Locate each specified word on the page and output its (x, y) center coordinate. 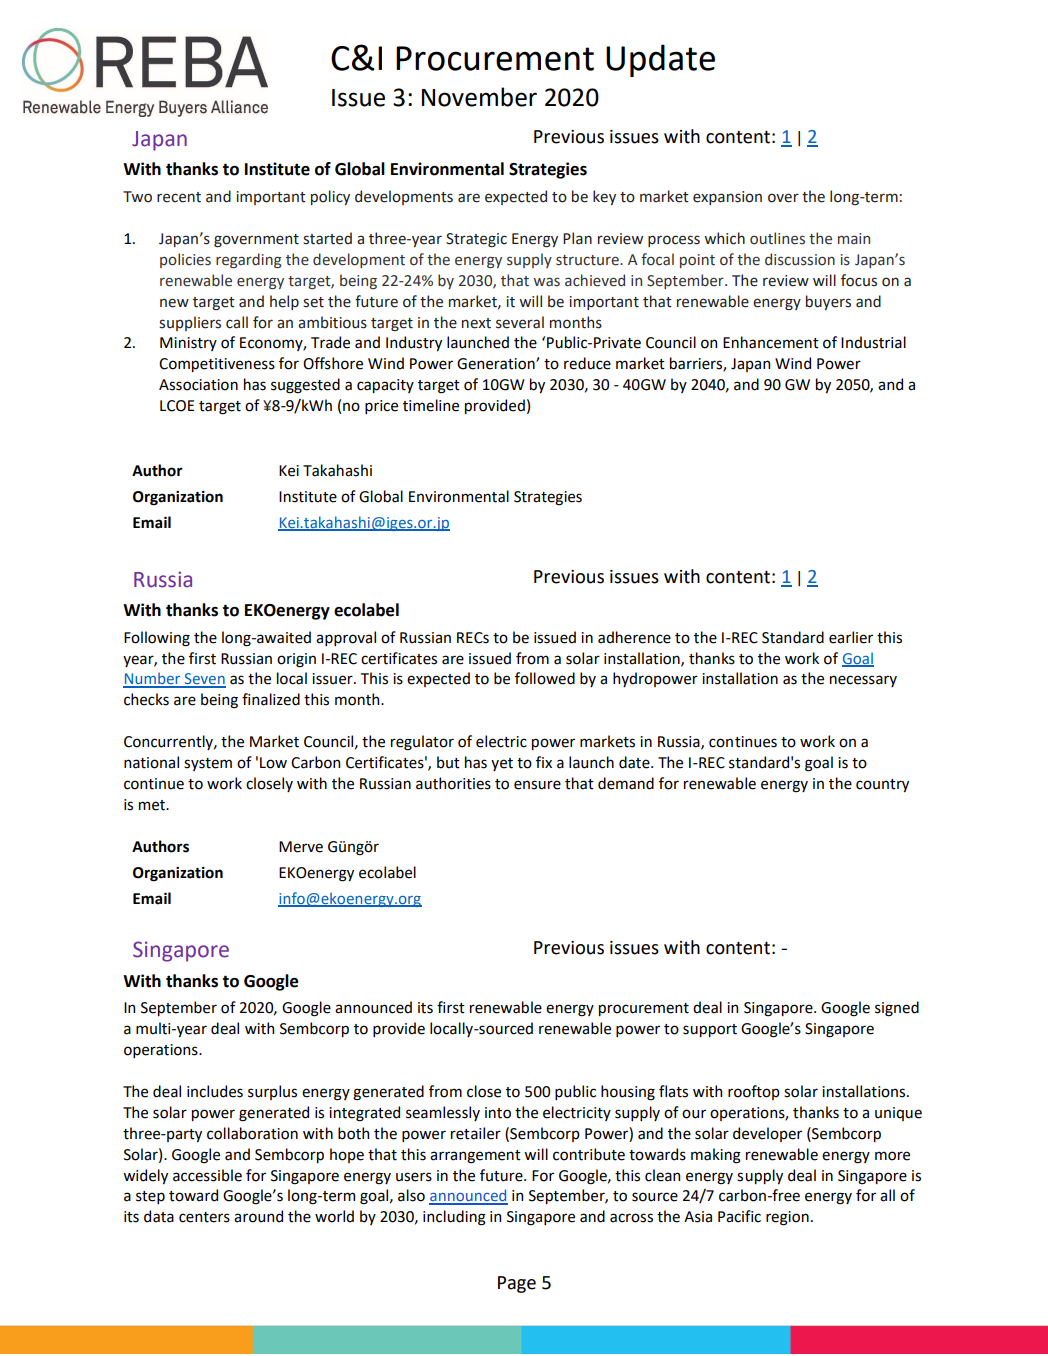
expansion (727, 198)
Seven (204, 680)
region (787, 1218)
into (498, 1113)
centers (204, 1217)
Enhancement (771, 342)
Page (517, 1284)
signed (897, 1009)
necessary (863, 681)
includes (215, 1091)
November (479, 97)
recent (179, 197)
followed (545, 678)
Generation (497, 364)
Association (198, 385)
